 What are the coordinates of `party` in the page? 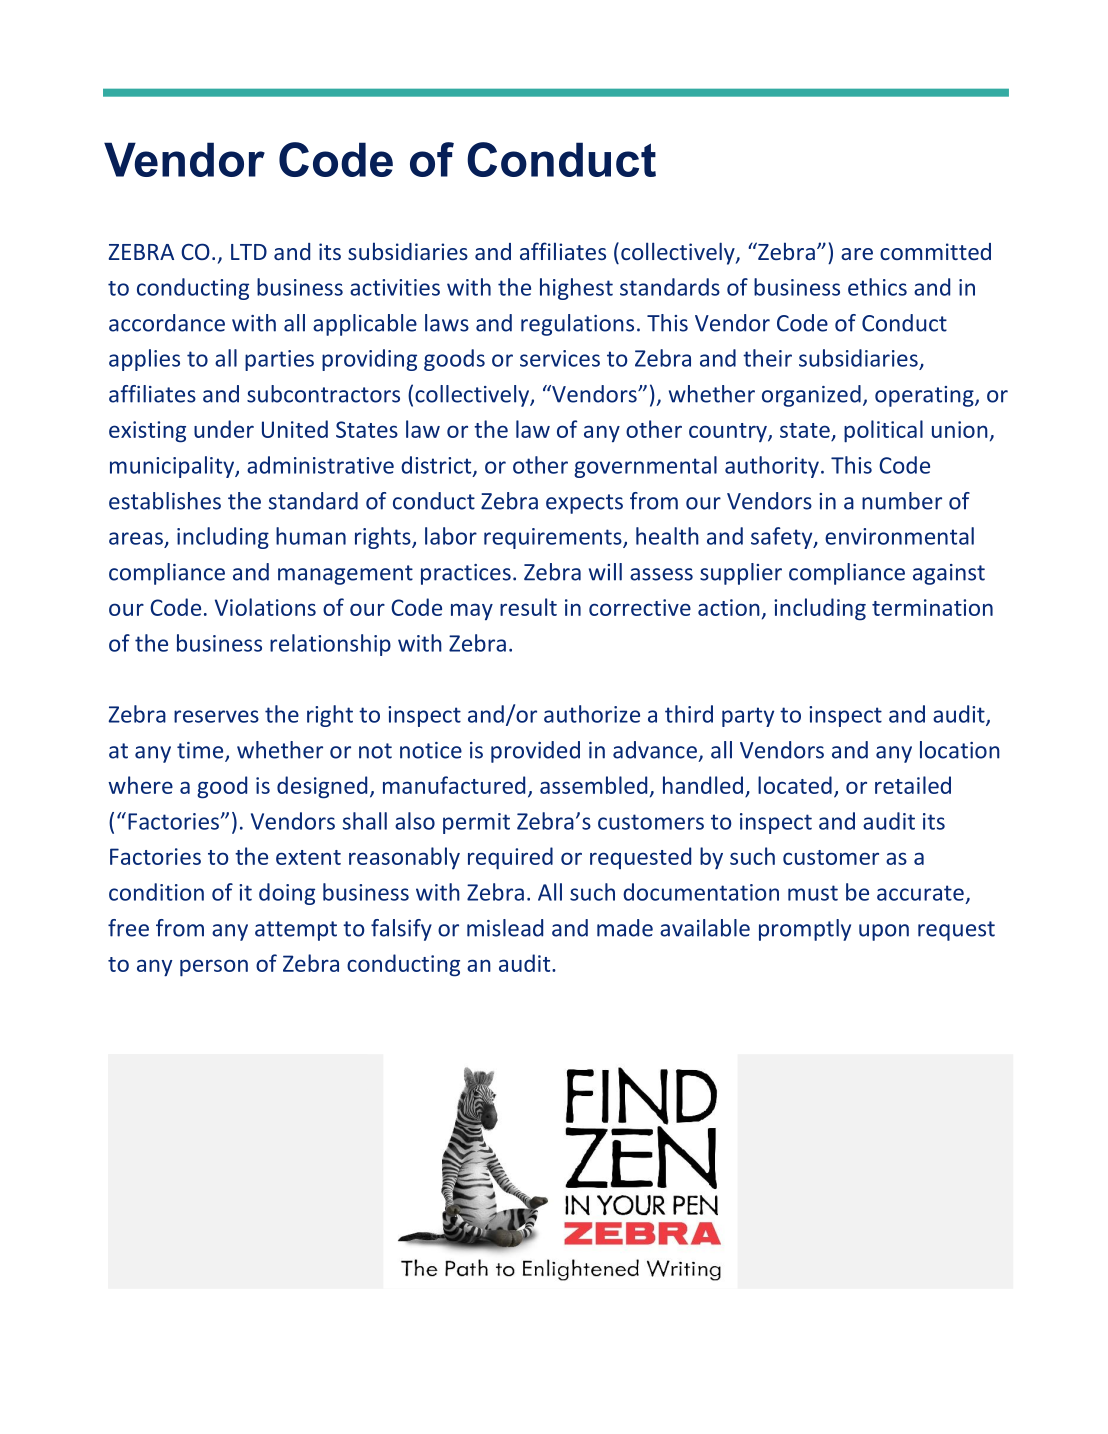 It's located at (748, 717).
